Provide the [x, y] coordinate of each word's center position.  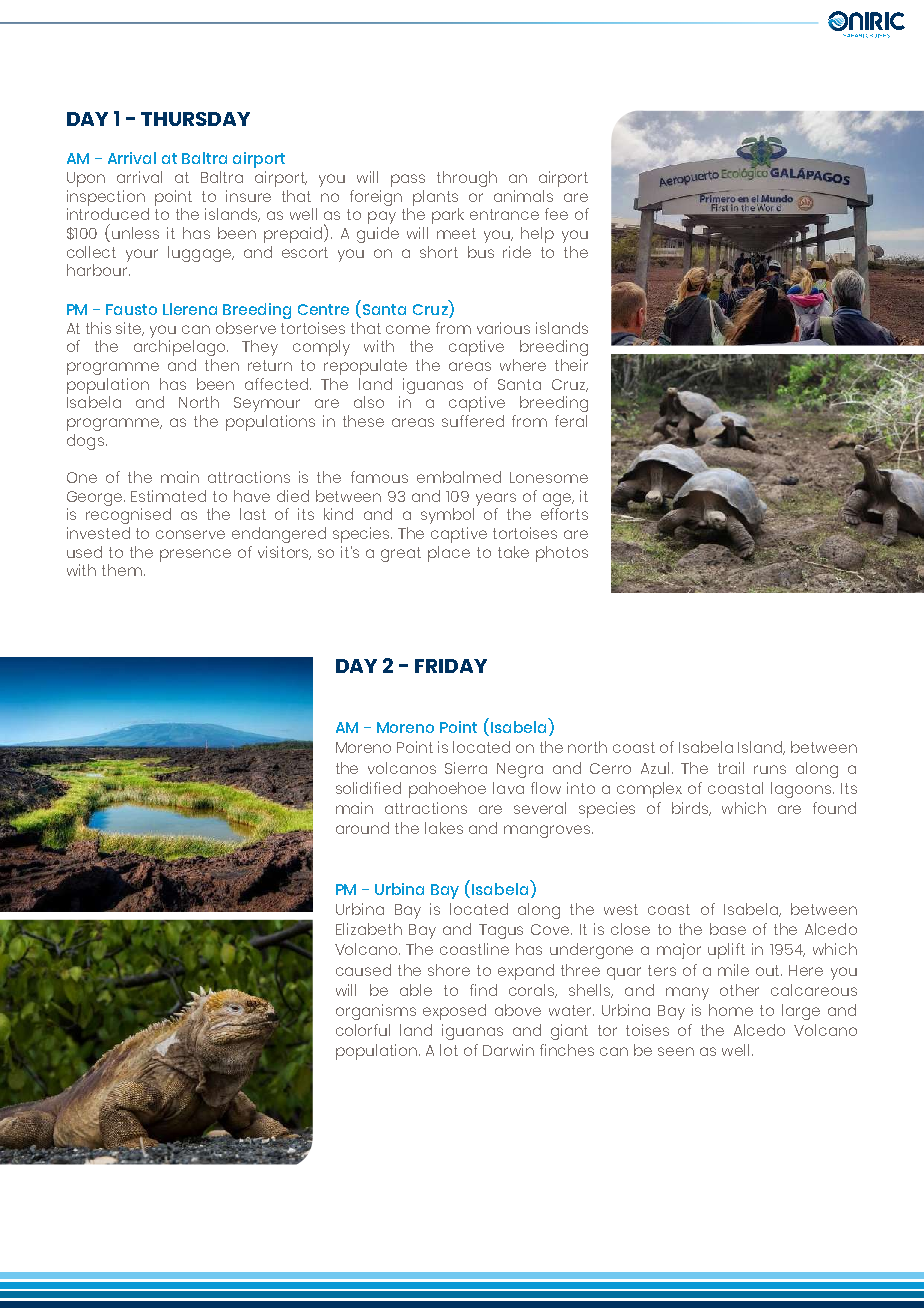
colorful [363, 1030]
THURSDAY [195, 119]
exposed [454, 1012]
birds [691, 809]
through [467, 179]
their [571, 365]
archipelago [181, 348]
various [503, 328]
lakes [444, 828]
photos [562, 554]
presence [195, 555]
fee [556, 214]
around [362, 828]
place [449, 554]
